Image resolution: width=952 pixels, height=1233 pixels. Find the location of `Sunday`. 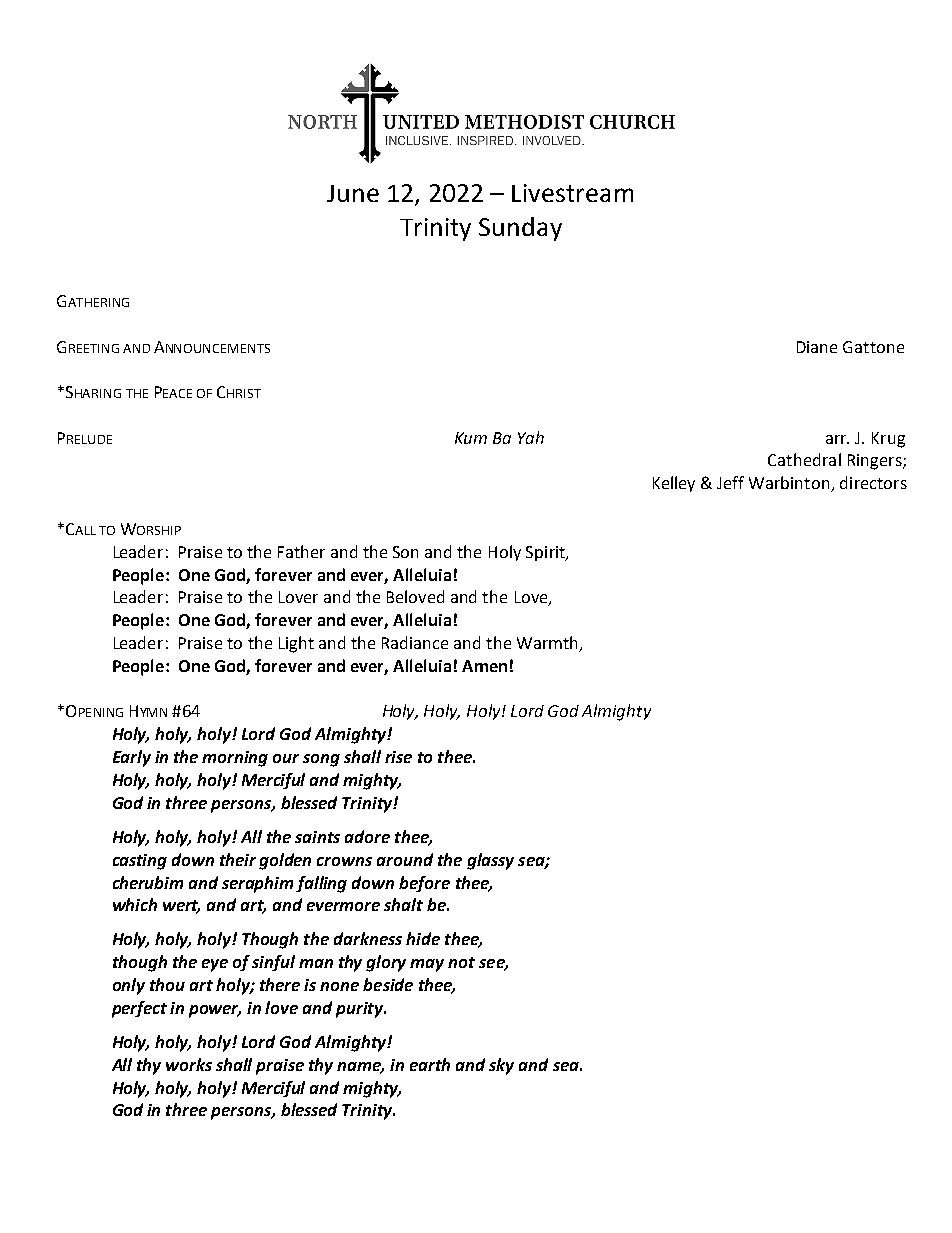

Sunday is located at coordinates (520, 229).
